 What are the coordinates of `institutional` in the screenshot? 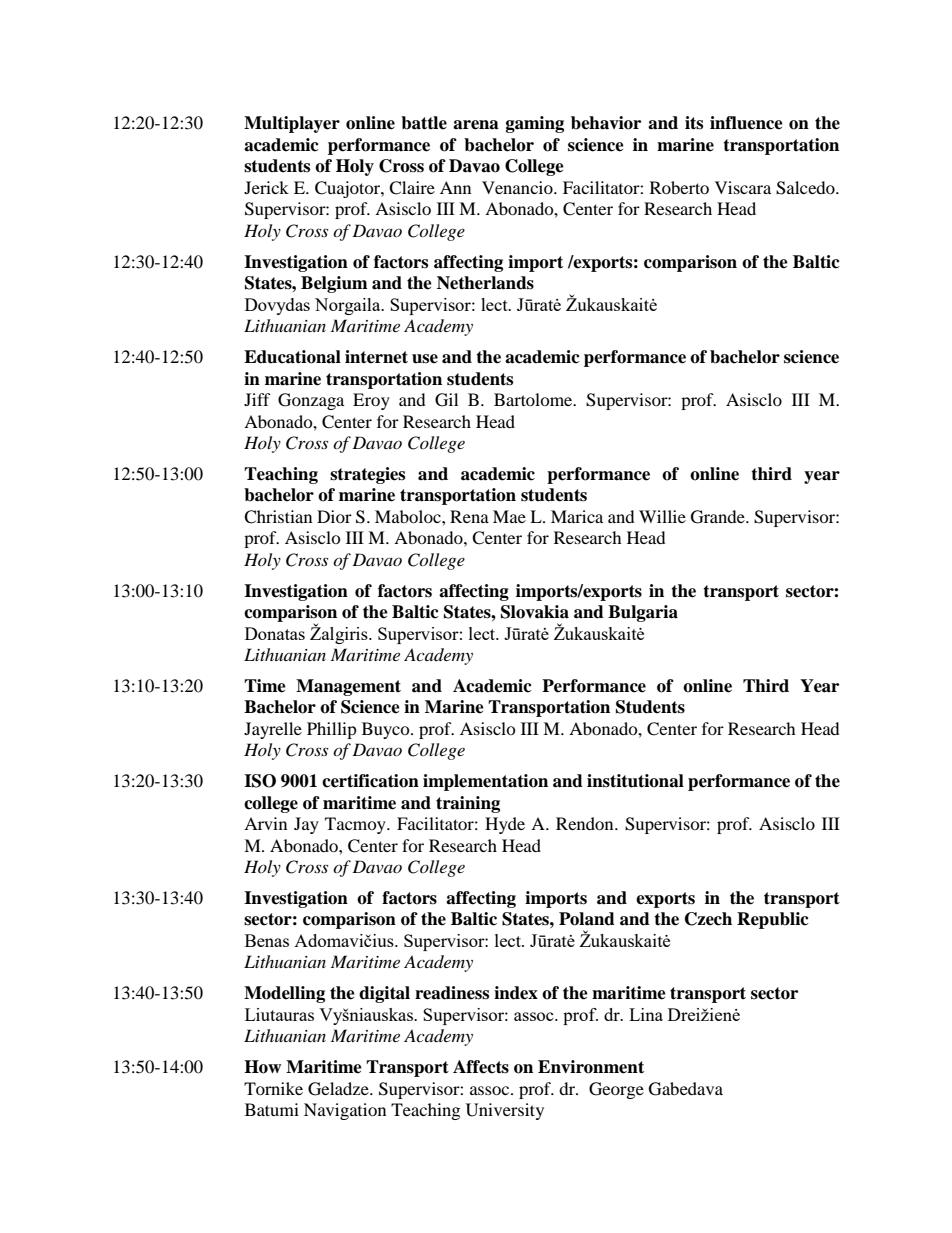 It's located at (635, 781).
